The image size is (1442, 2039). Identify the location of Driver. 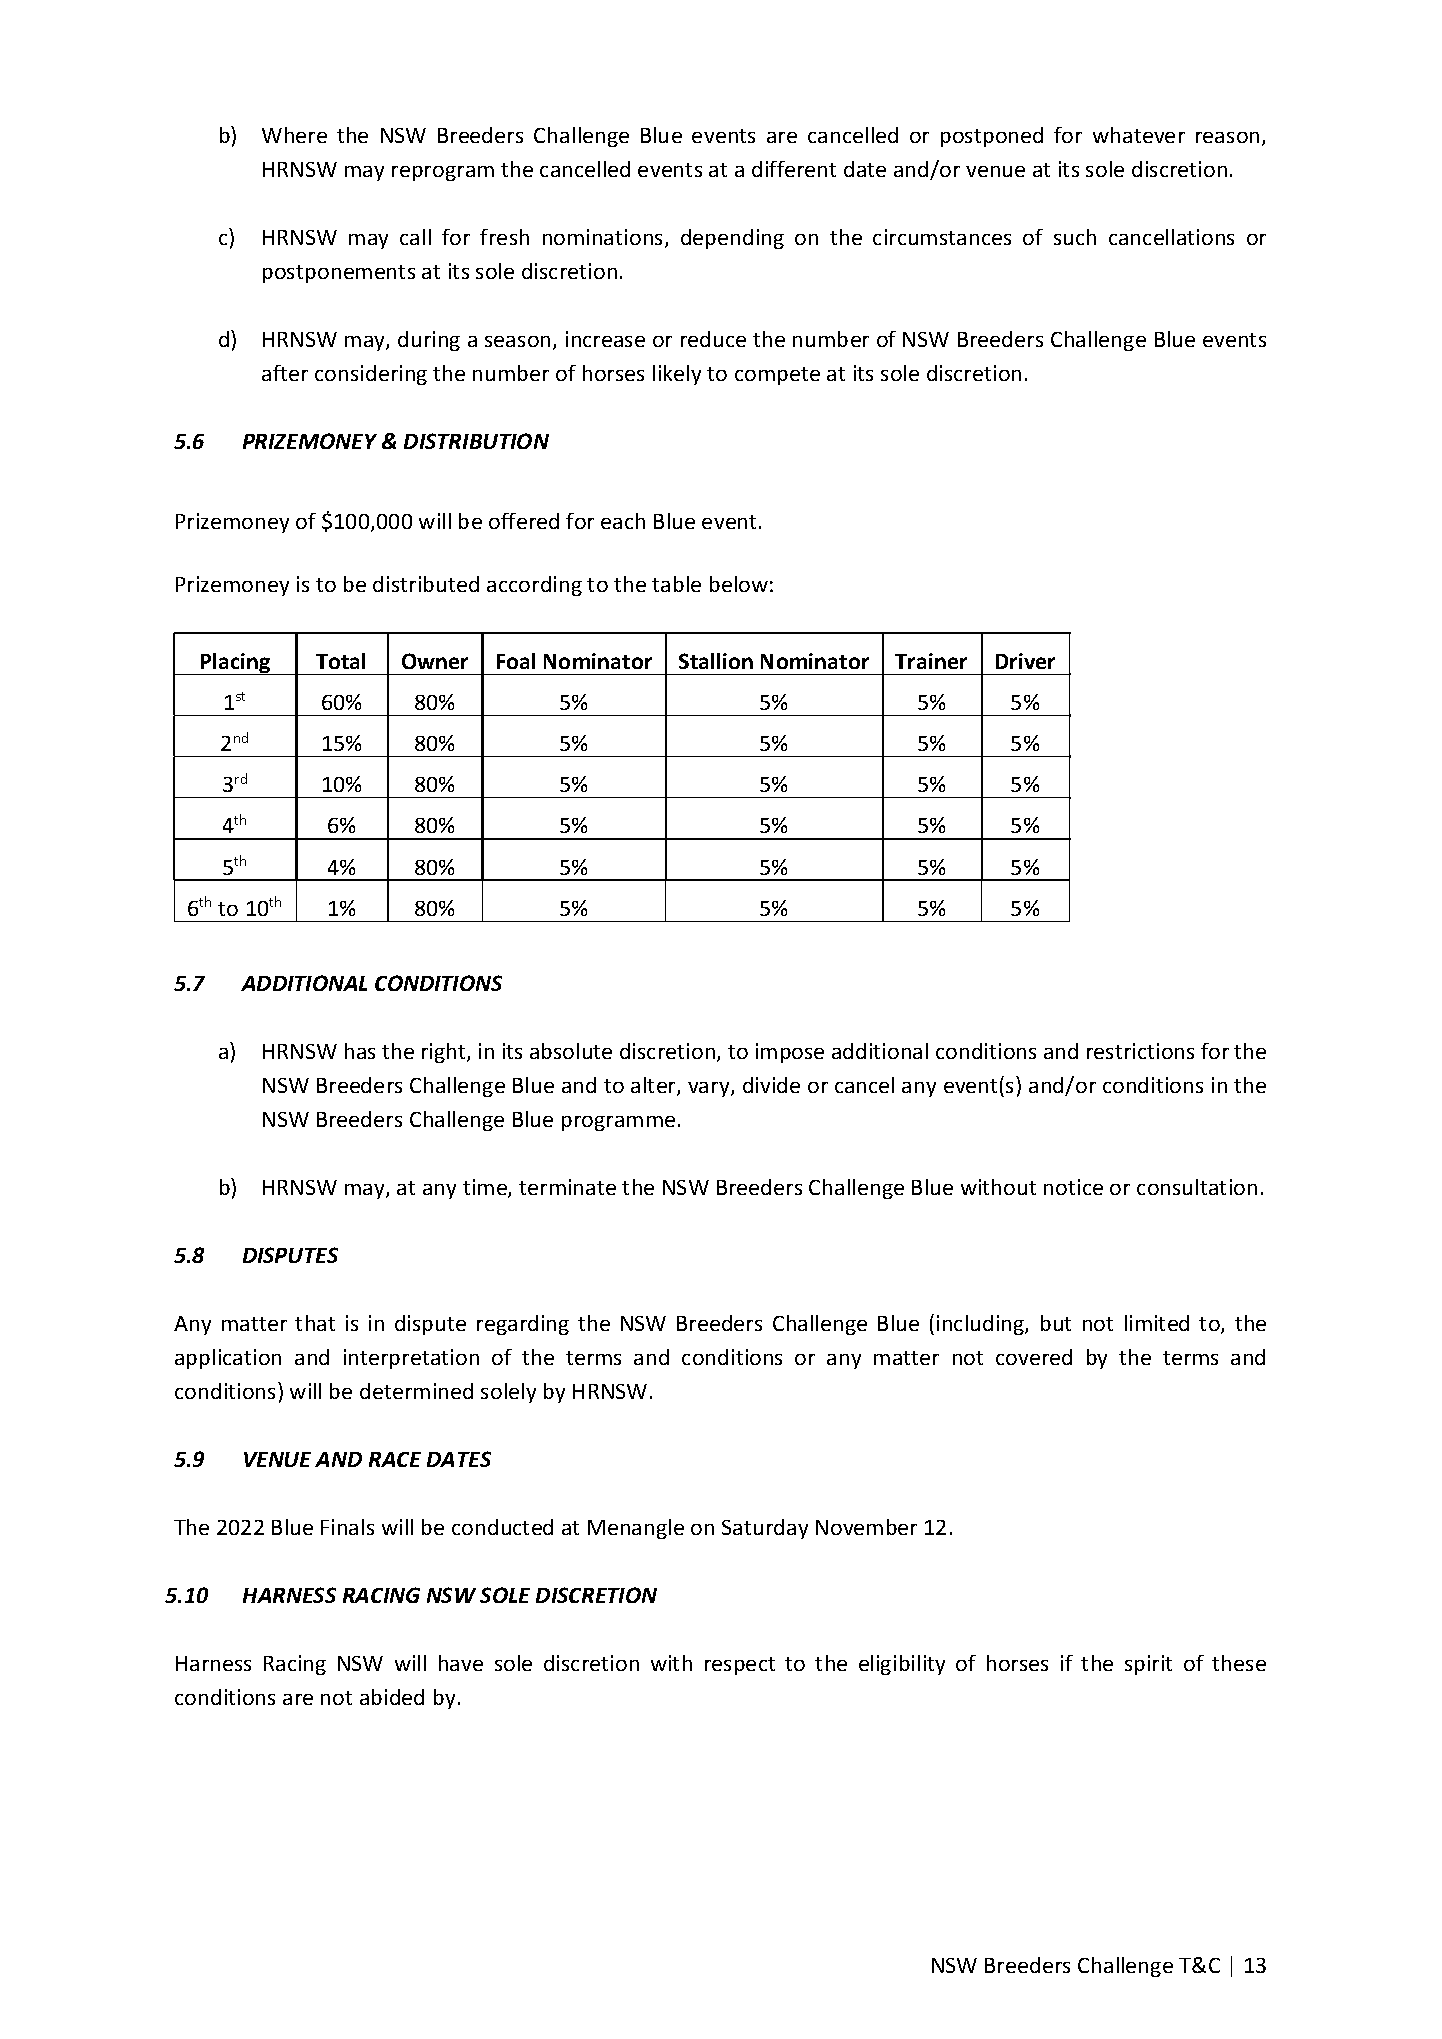
(1025, 661).
